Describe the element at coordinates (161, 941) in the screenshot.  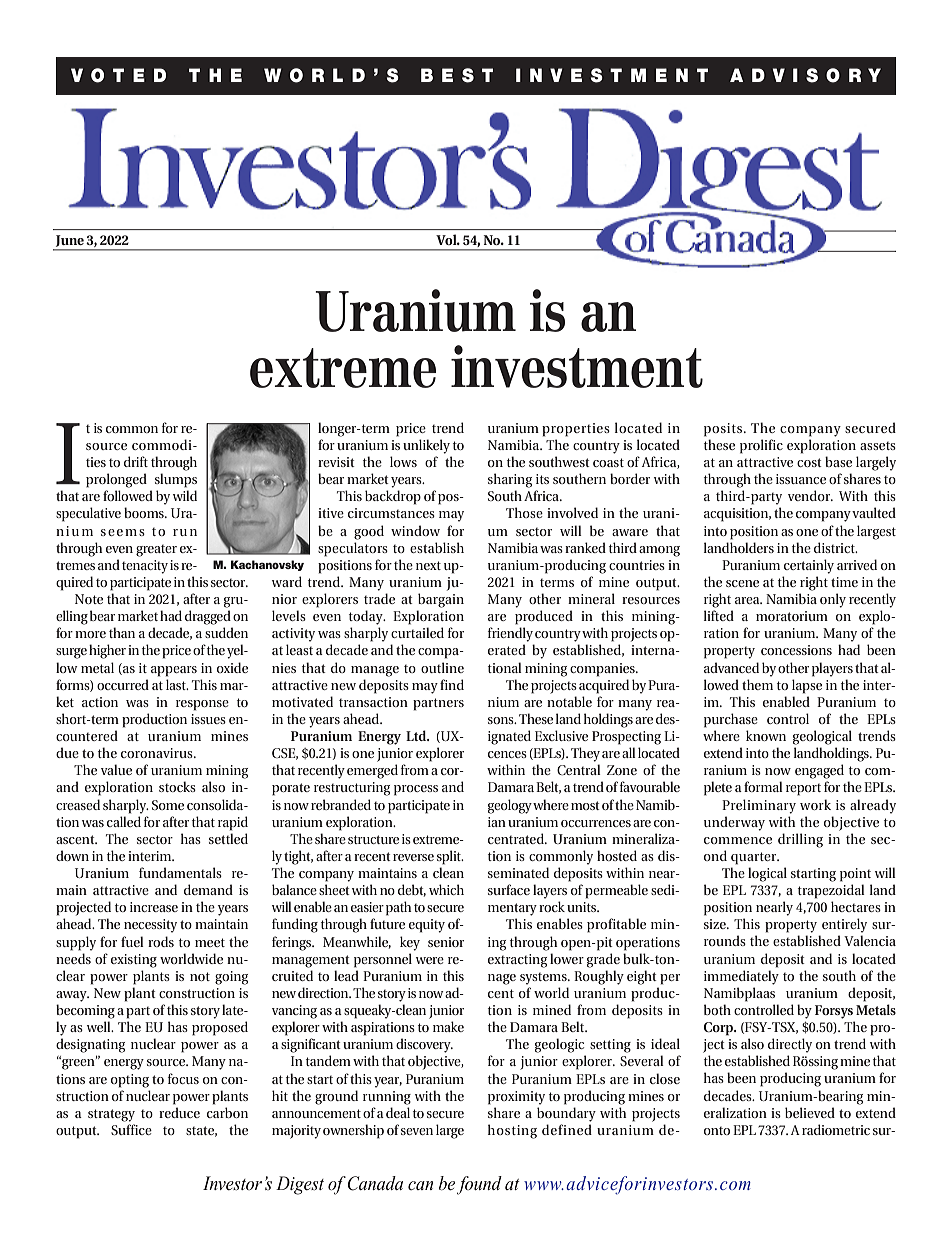
I see `rods` at that location.
